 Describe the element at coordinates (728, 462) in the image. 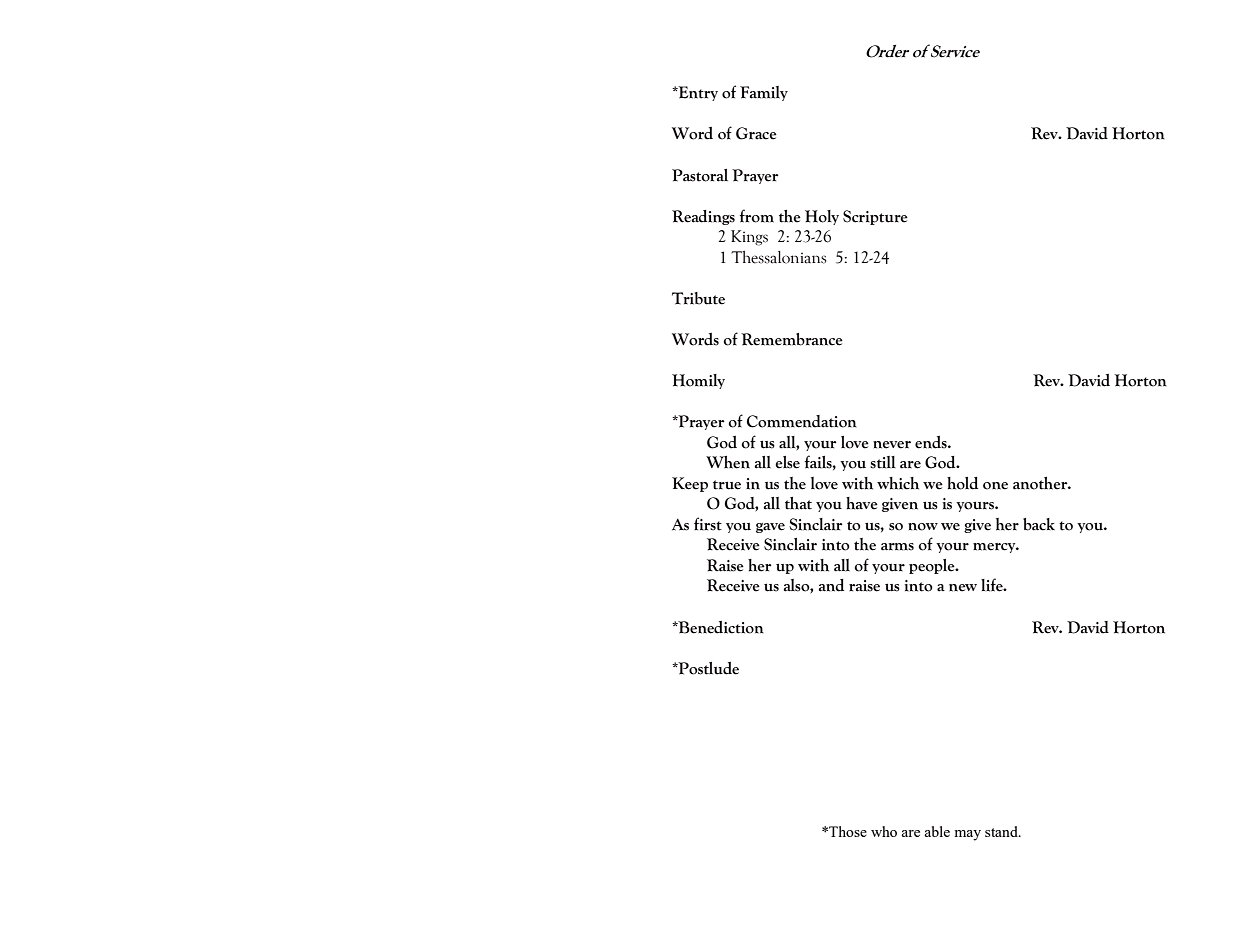

I see `When` at that location.
